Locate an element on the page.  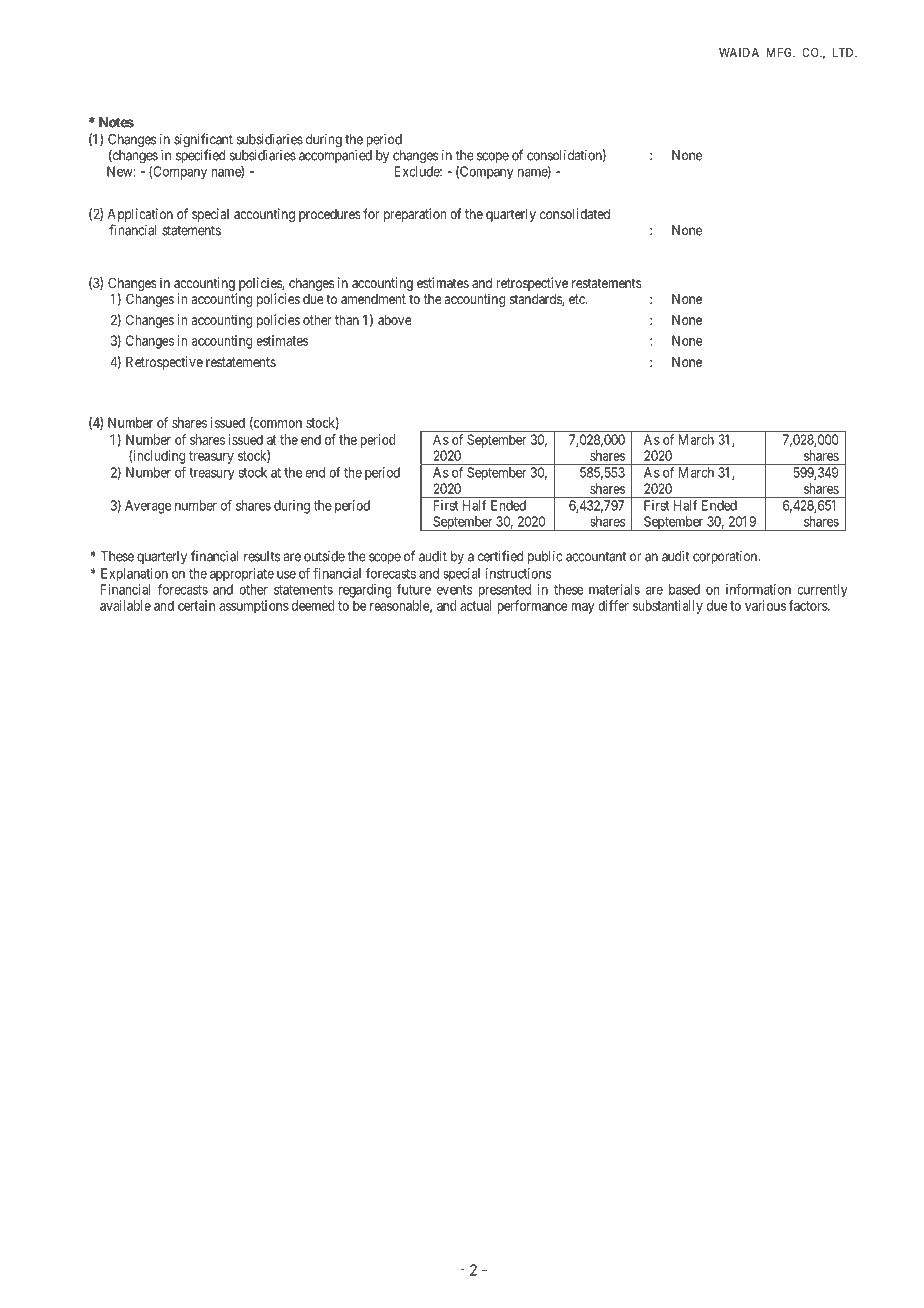
Average is located at coordinates (148, 507).
